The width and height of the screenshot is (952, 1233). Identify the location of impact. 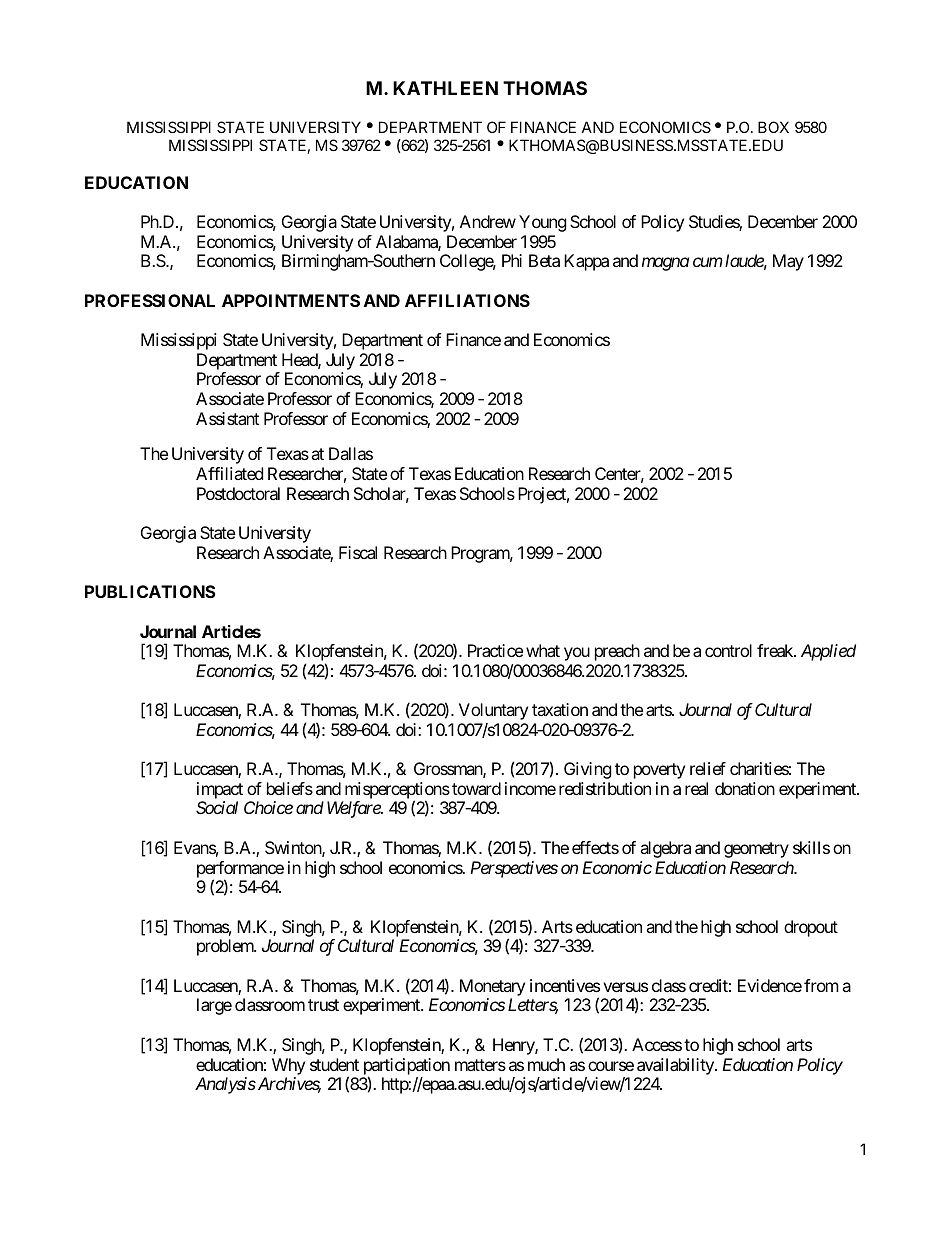
(220, 792).
